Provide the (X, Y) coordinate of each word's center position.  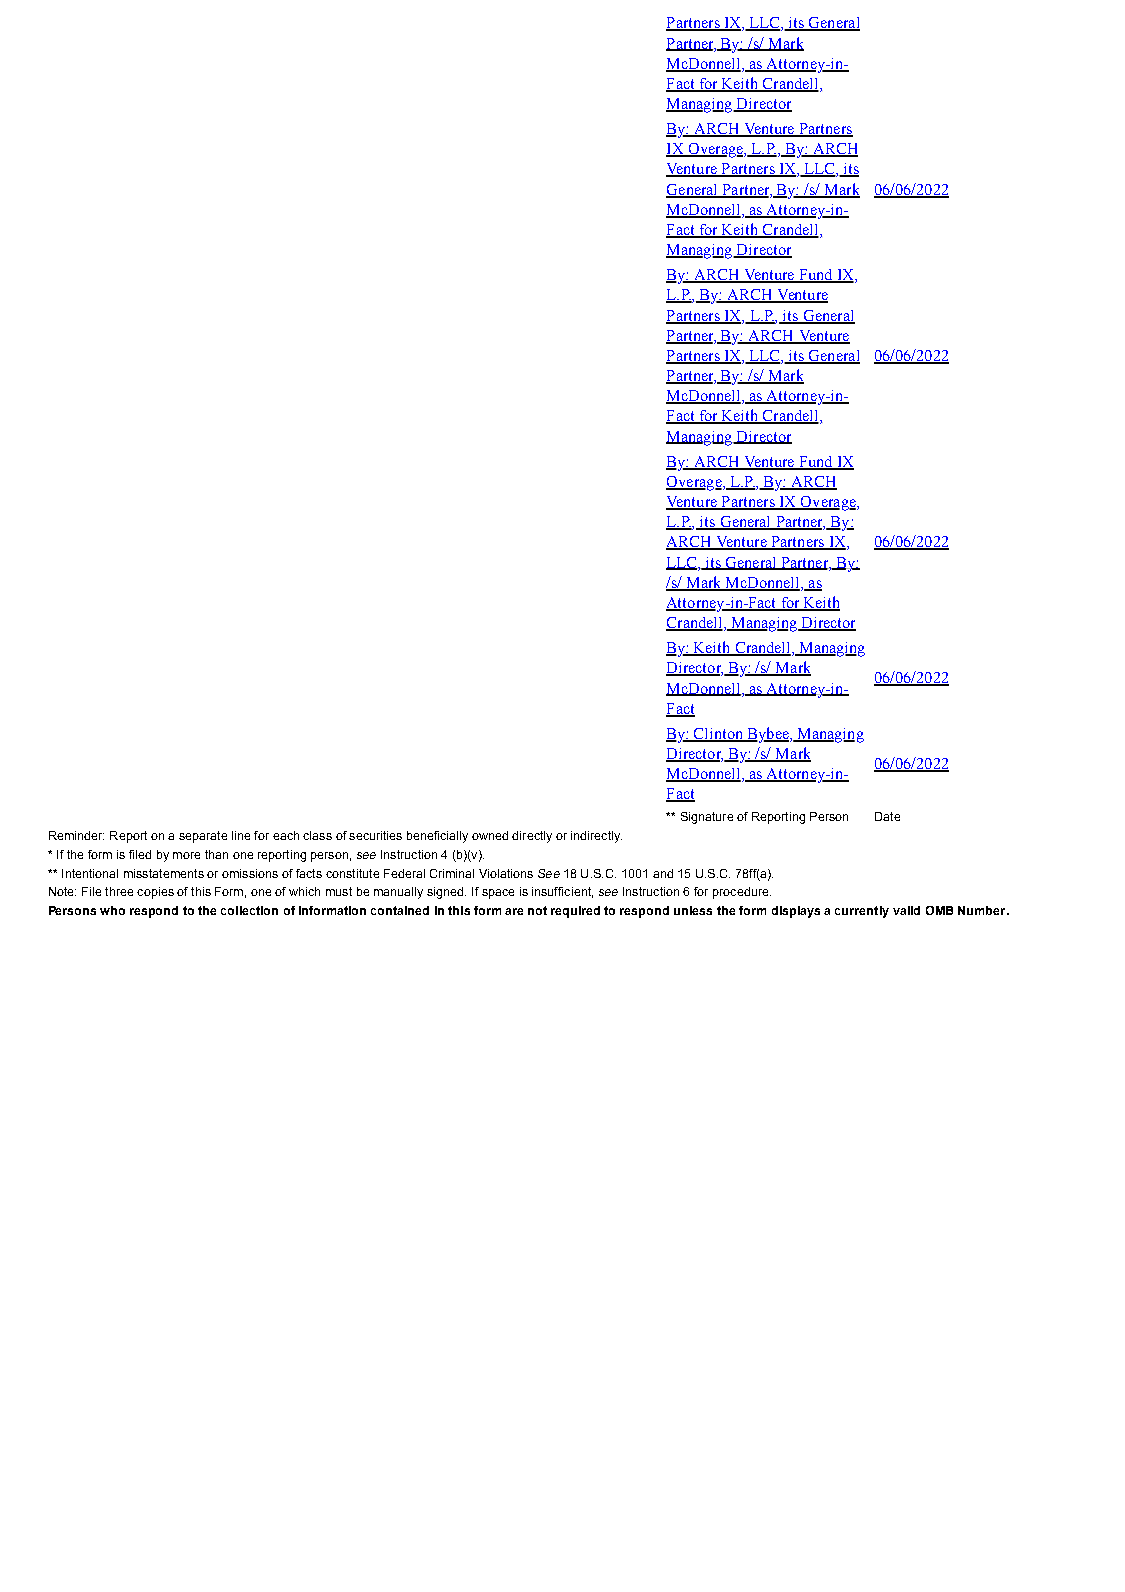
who (112, 910)
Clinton (719, 735)
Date (887, 816)
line (241, 835)
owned (490, 835)
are (514, 911)
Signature (707, 818)
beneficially (437, 837)
